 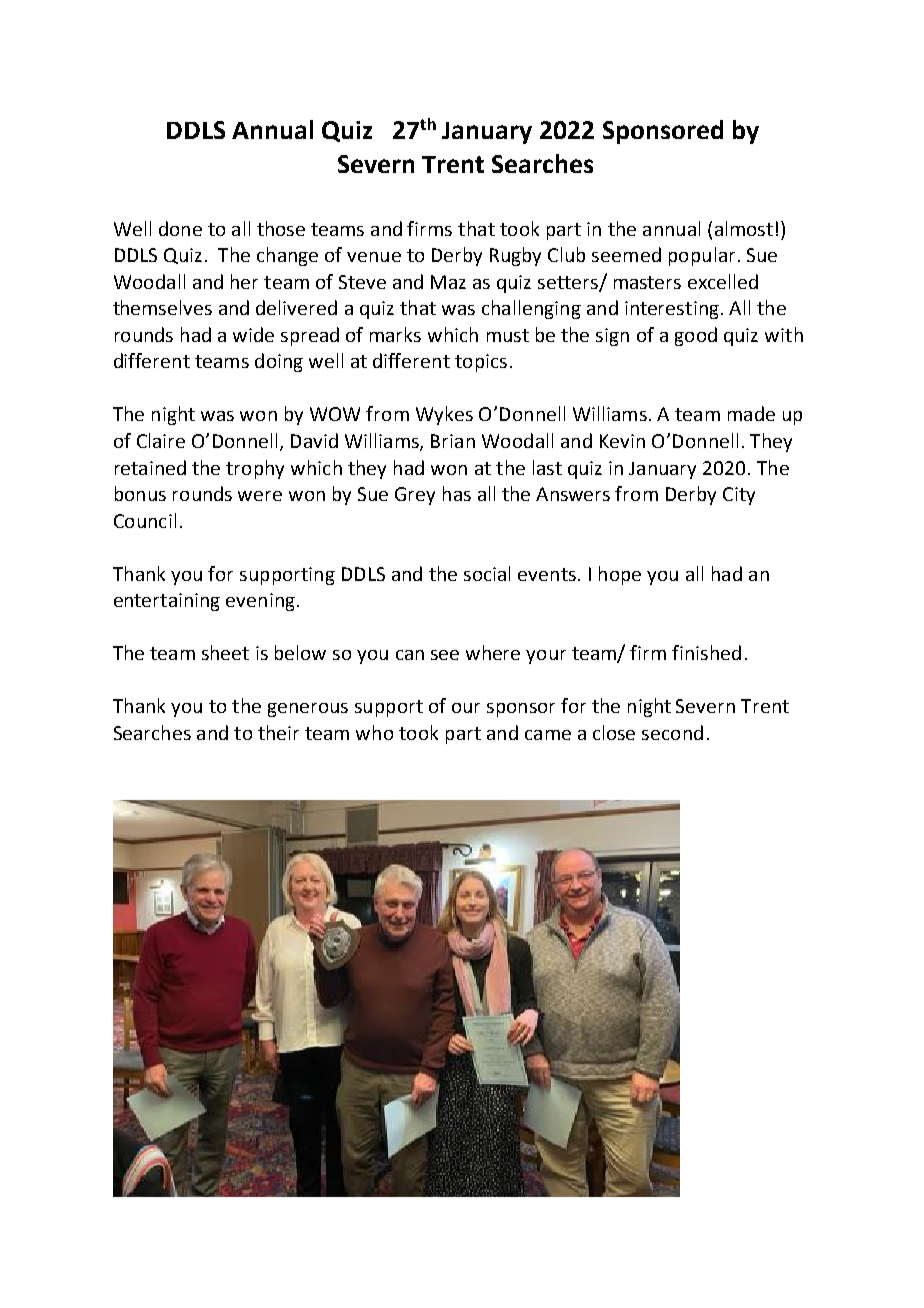 What do you see at coordinates (260, 602) in the screenshot?
I see `evening` at bounding box center [260, 602].
